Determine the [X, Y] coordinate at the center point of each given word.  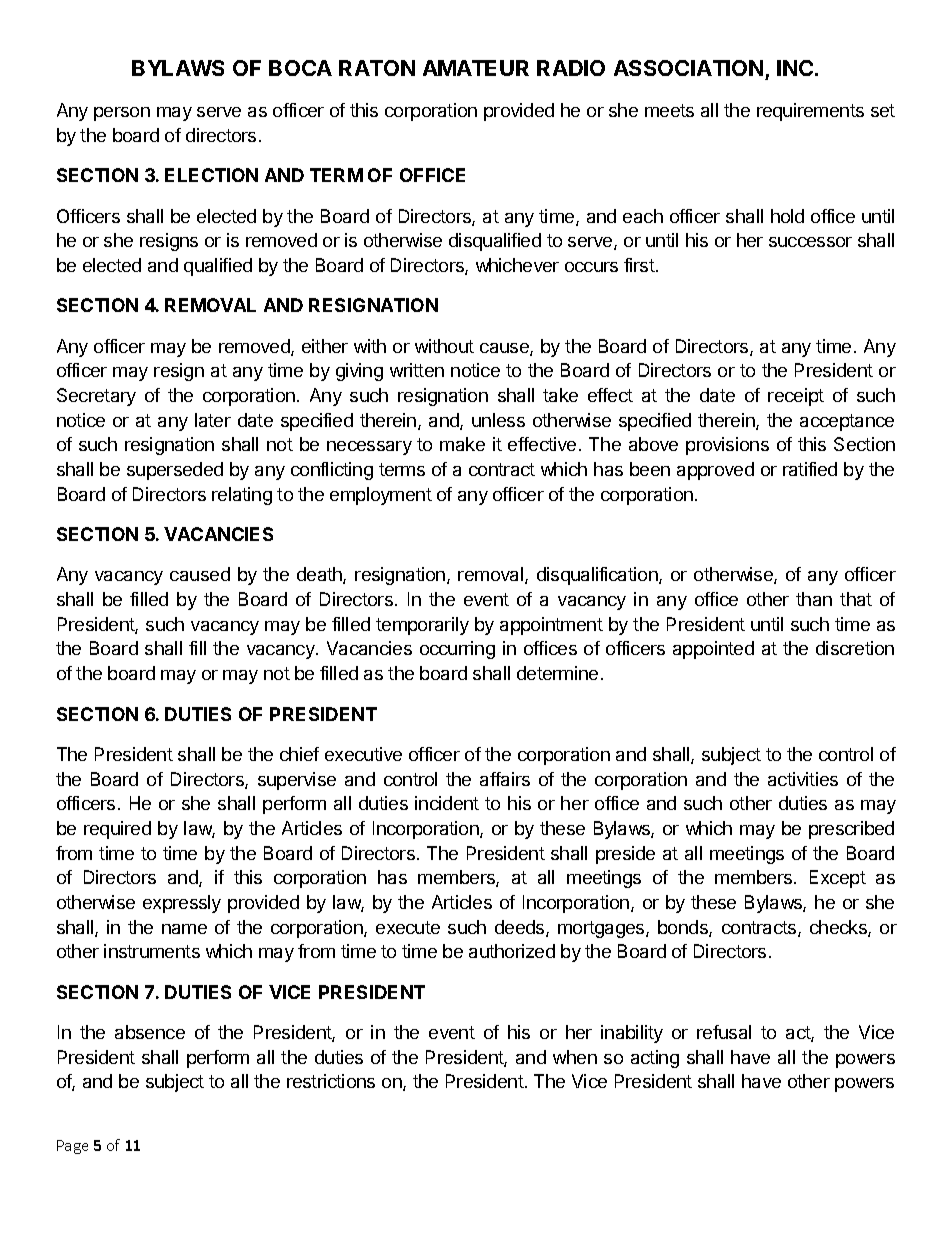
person [122, 114]
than [814, 599]
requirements [810, 112]
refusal [724, 1032]
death [320, 575]
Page [72, 1147]
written [417, 370]
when [575, 1057]
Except [838, 879]
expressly [182, 904]
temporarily [422, 626]
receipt [796, 397]
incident [447, 803]
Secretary [96, 397]
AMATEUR [476, 68]
